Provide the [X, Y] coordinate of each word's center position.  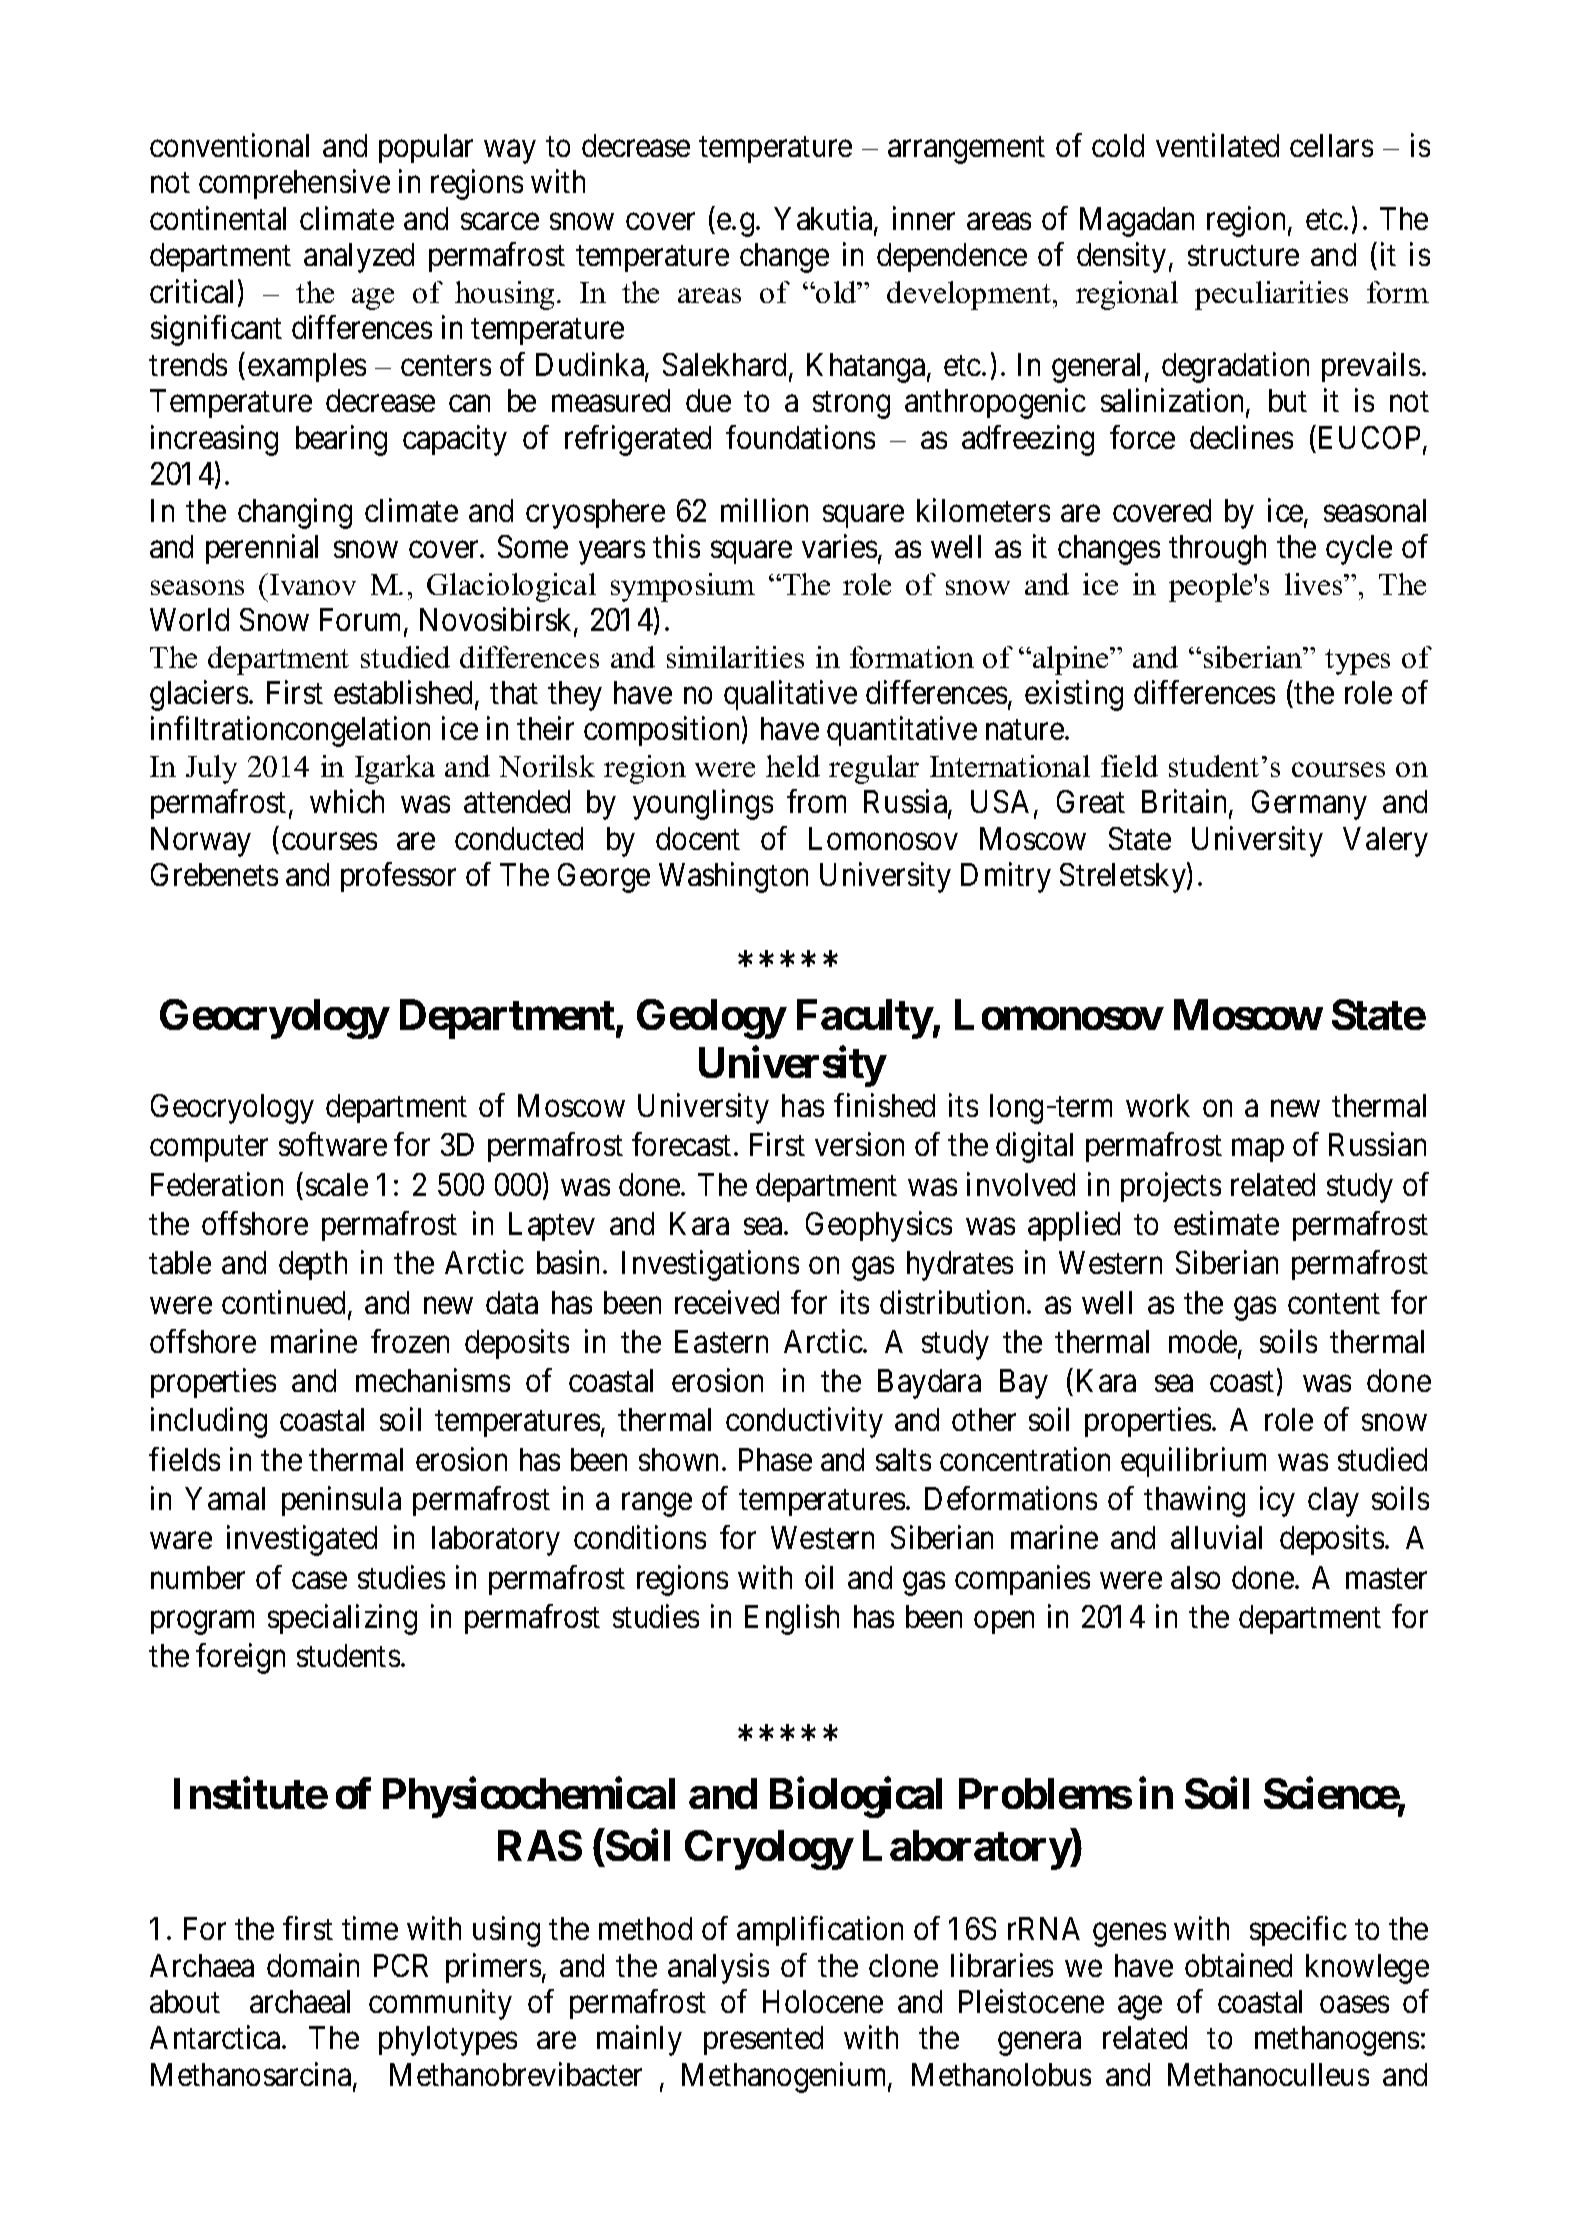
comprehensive [294, 184]
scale [337, 1184]
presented [763, 2040]
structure [1243, 256]
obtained [1238, 1965]
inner [924, 218]
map [1258, 1151]
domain [313, 1965]
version [859, 1144]
